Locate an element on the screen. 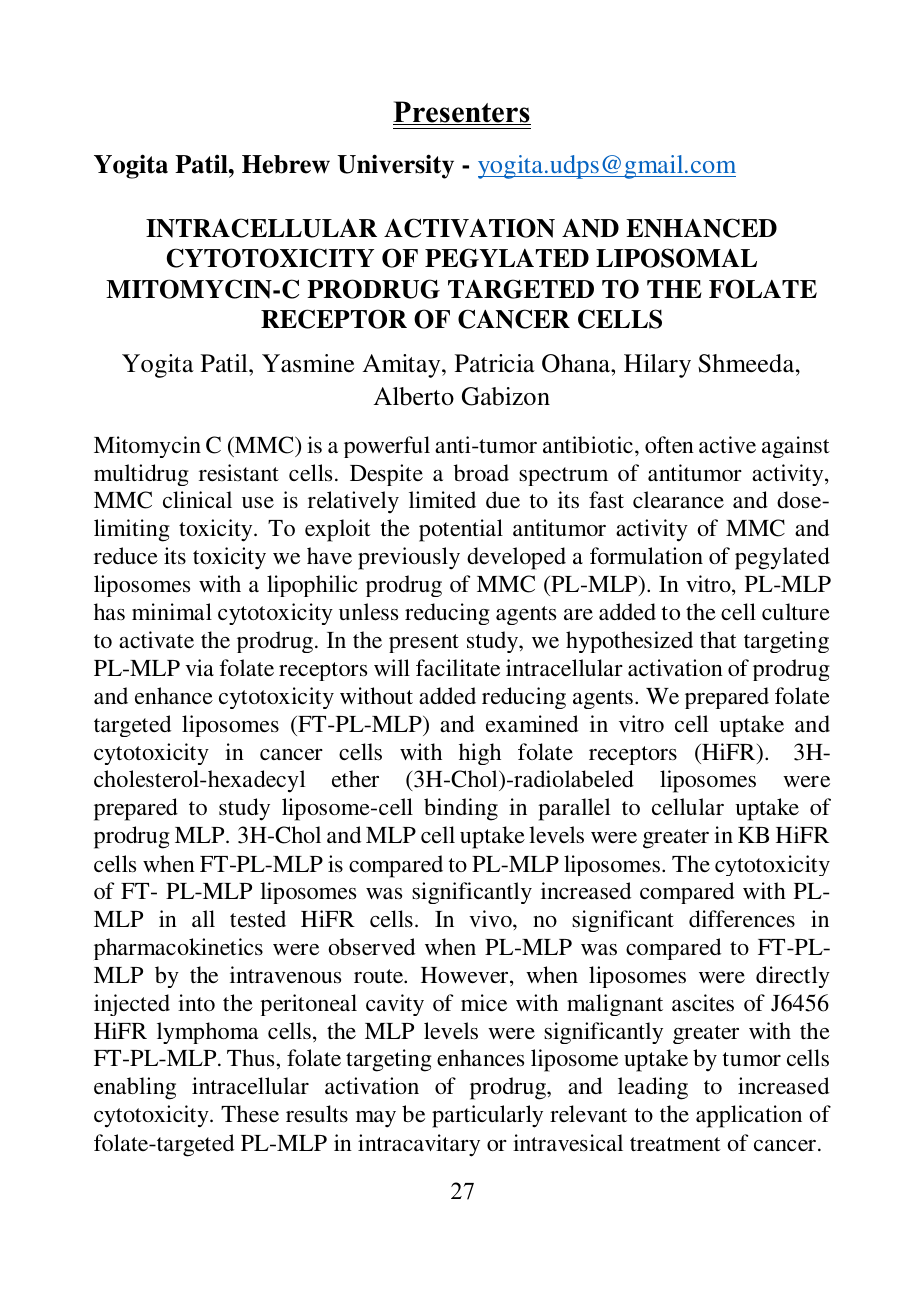  via is located at coordinates (199, 667).
